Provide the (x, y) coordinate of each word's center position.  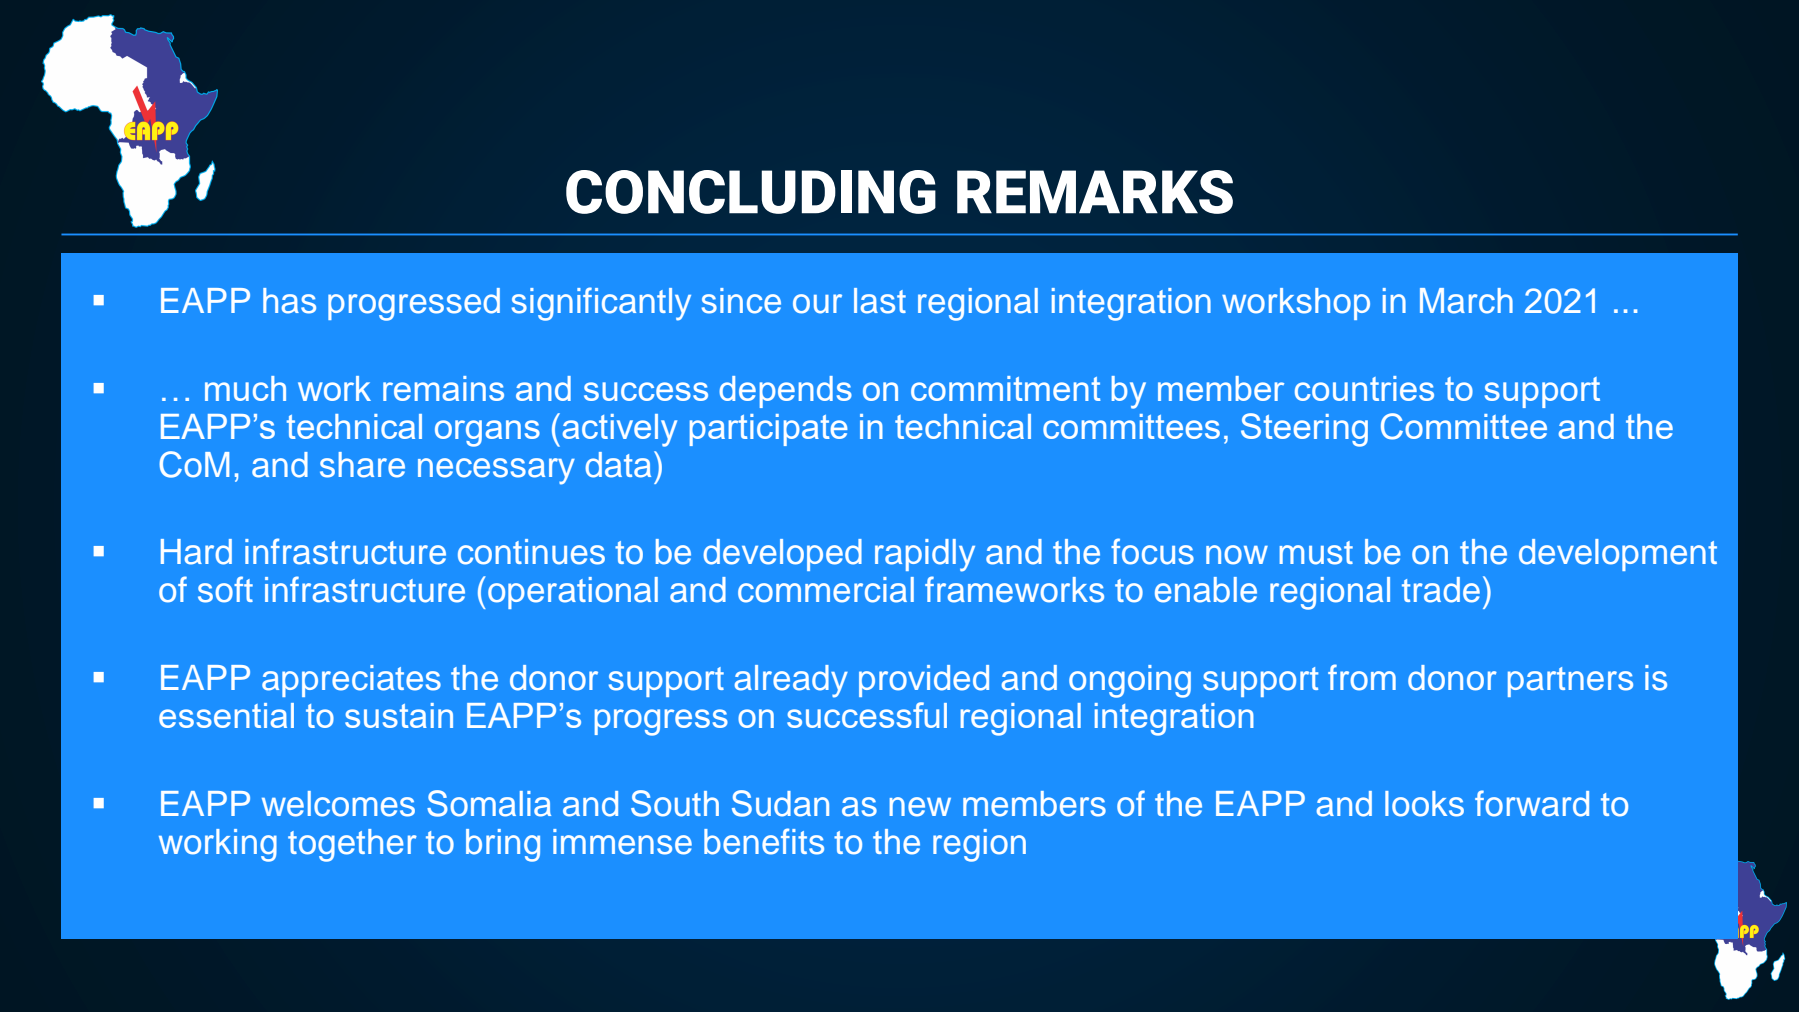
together (352, 845)
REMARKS (1095, 192)
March (1466, 301)
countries (1364, 388)
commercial (826, 590)
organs (487, 433)
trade (1441, 590)
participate (769, 430)
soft (225, 589)
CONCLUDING (751, 192)
